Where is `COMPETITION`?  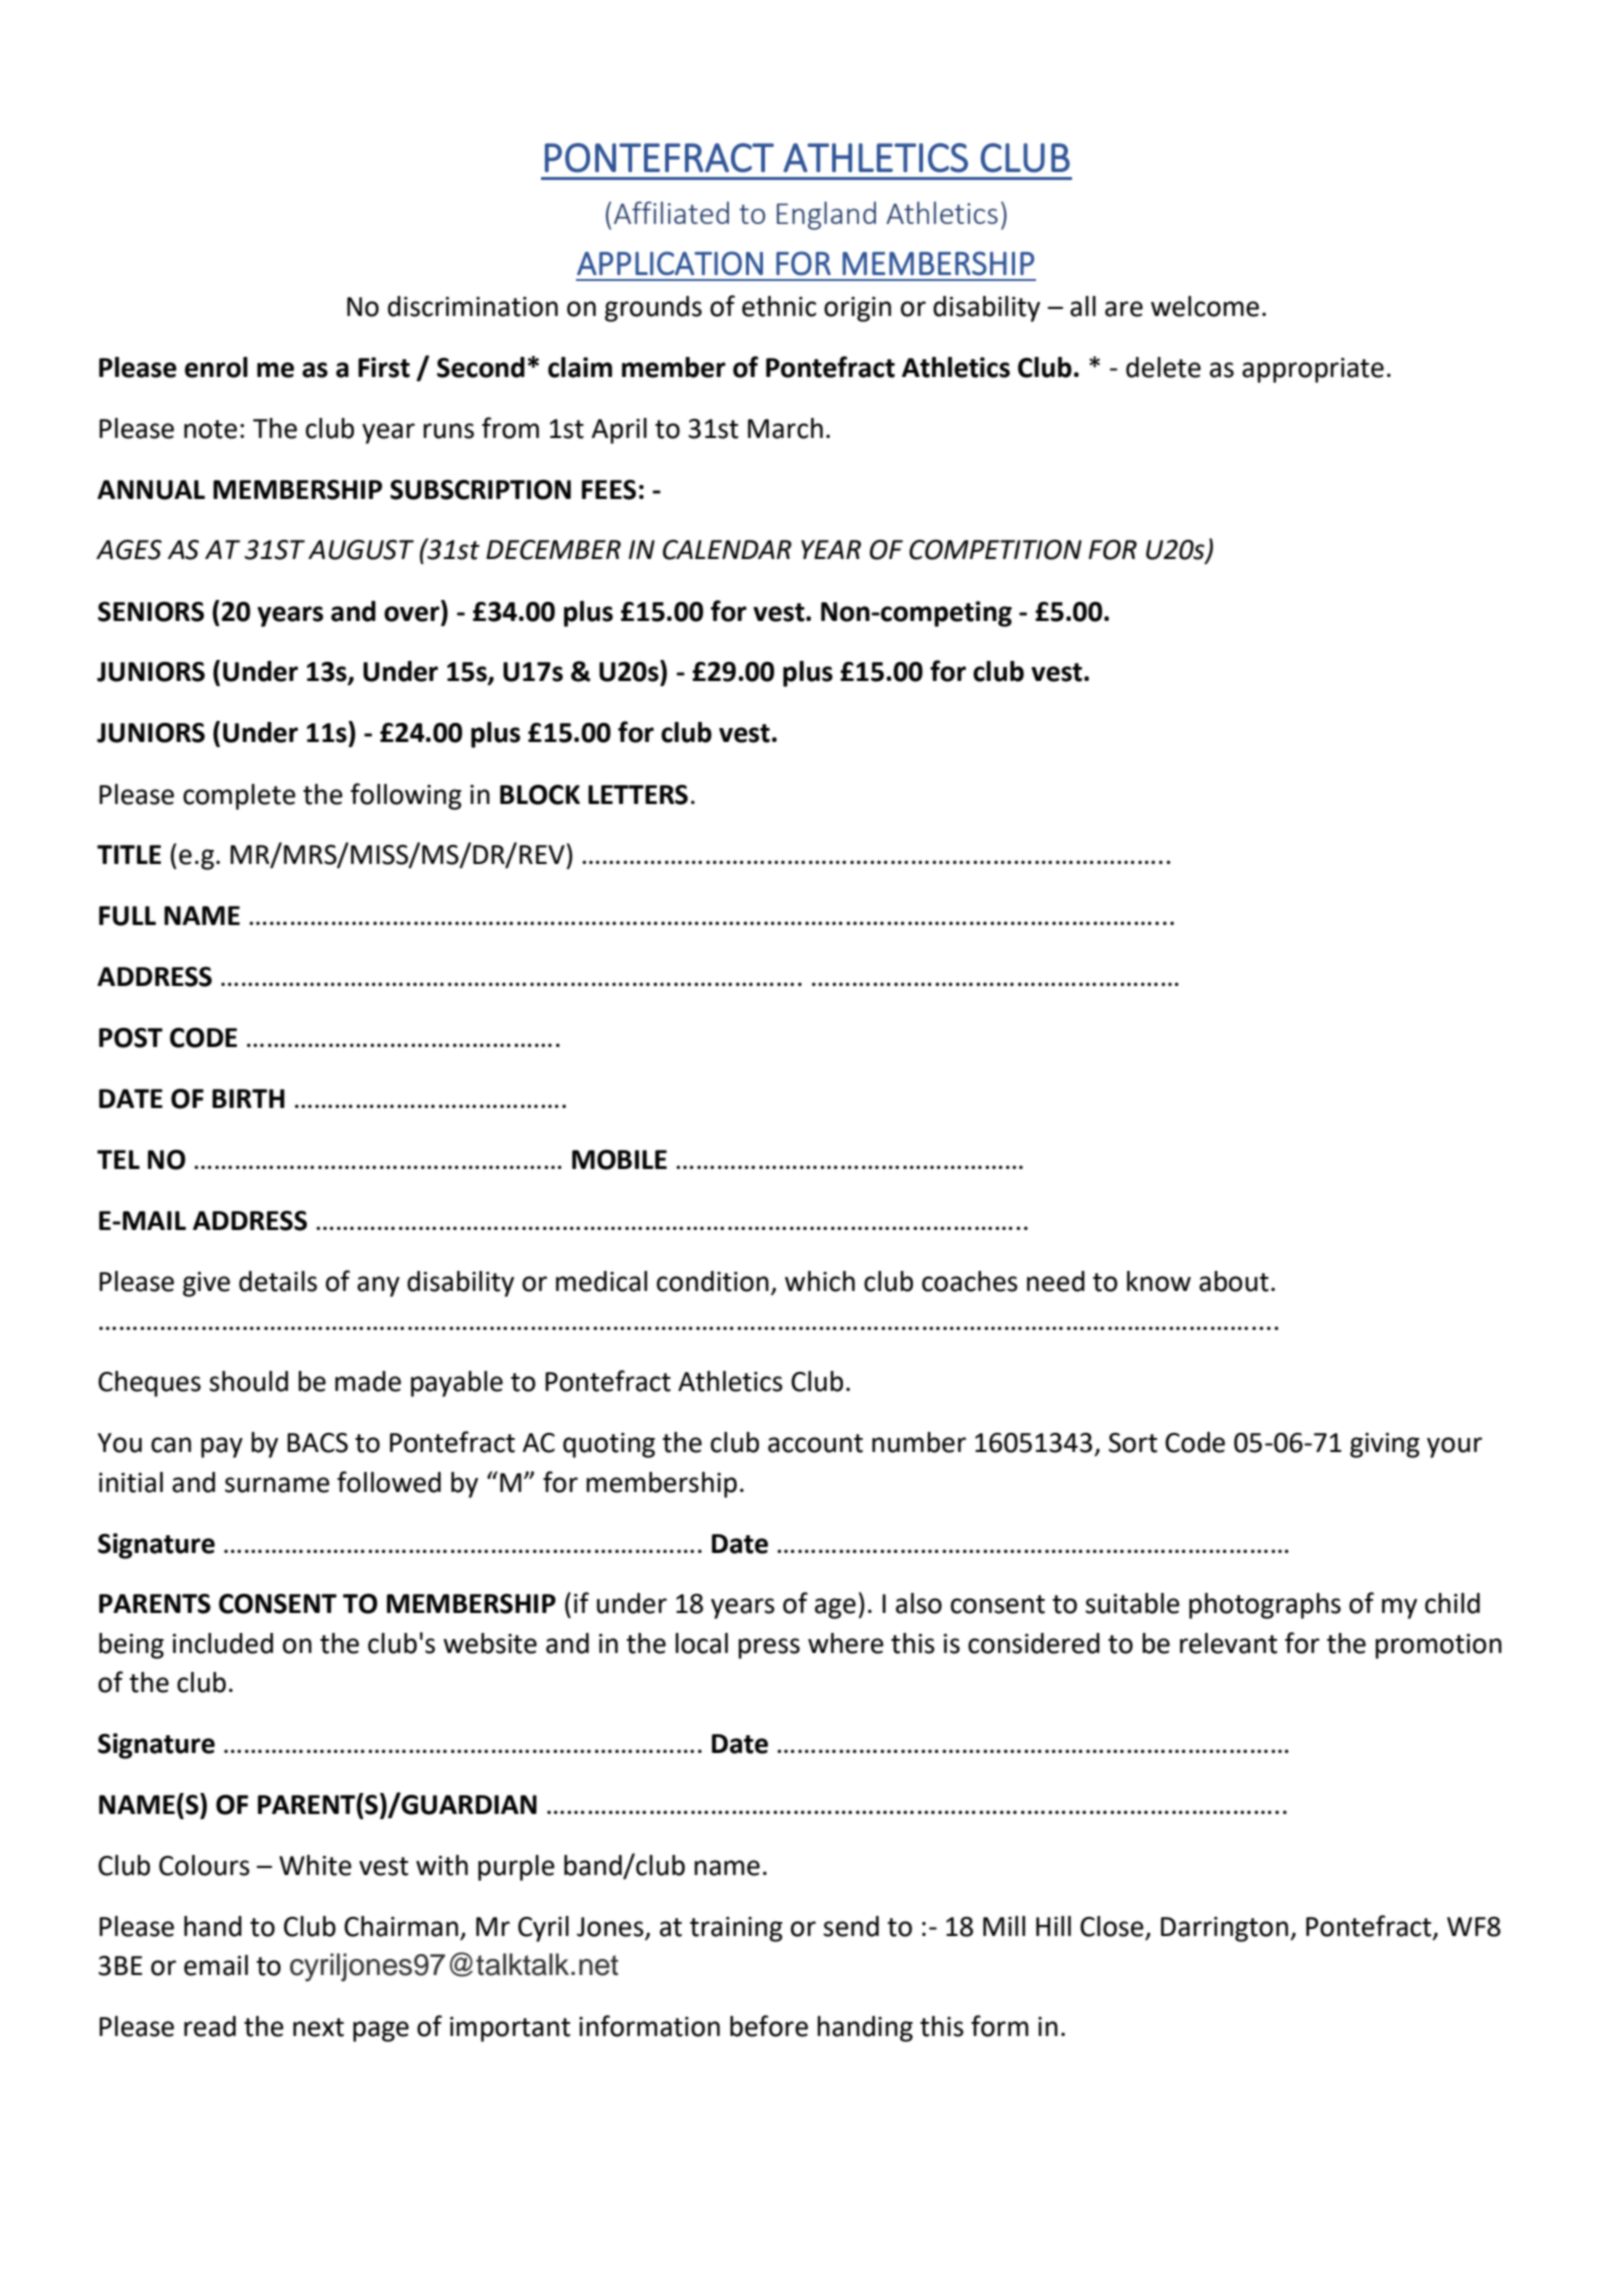 COMPETITION is located at coordinates (995, 550).
